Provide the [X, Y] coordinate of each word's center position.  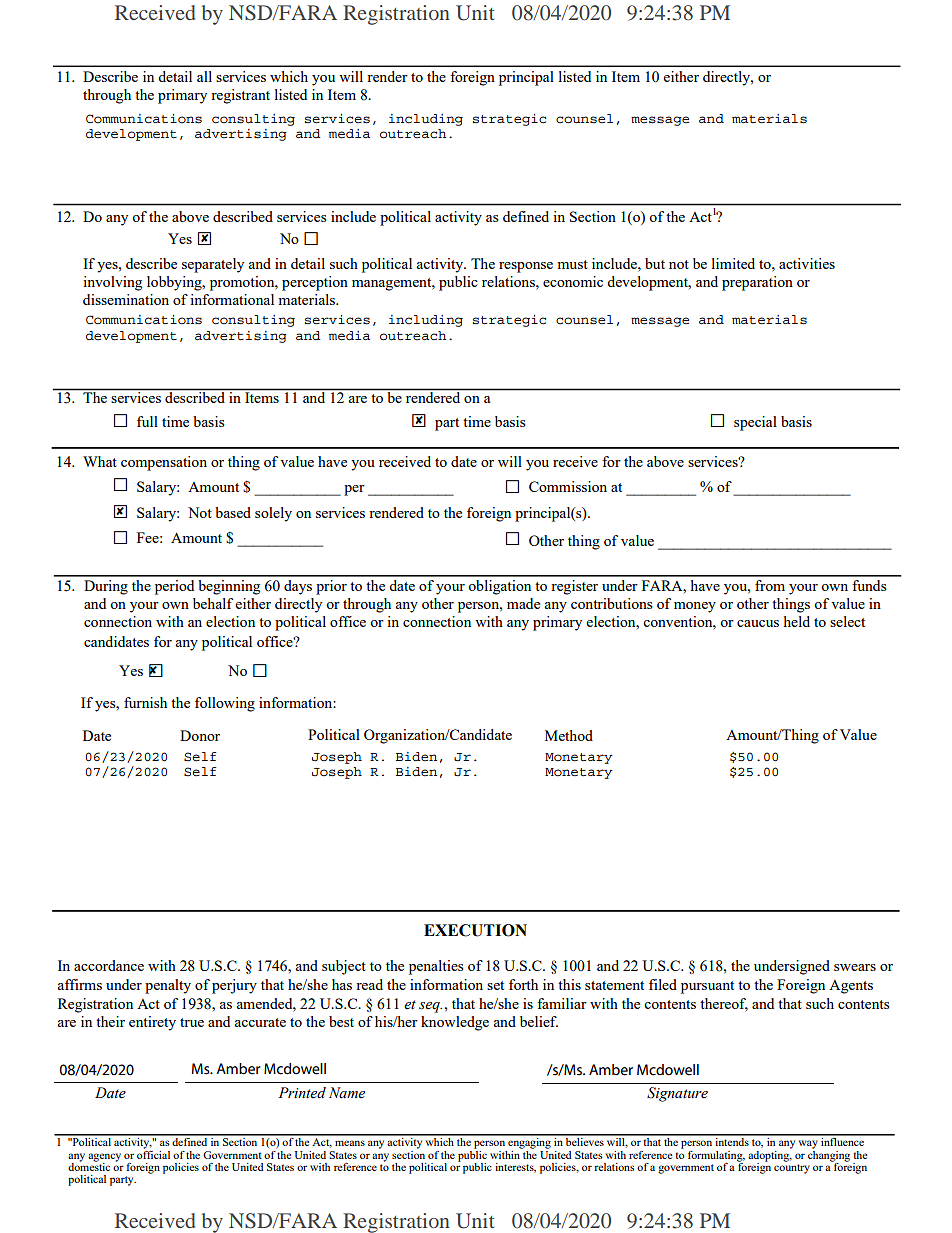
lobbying [175, 283]
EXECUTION [475, 930]
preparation [757, 283]
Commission [568, 486]
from [770, 585]
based [233, 512]
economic [573, 281]
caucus [758, 623]
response [526, 267]
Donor [200, 735]
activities [807, 263]
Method [569, 735]
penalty [168, 986]
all [204, 76]
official [153, 1153]
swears [855, 967]
